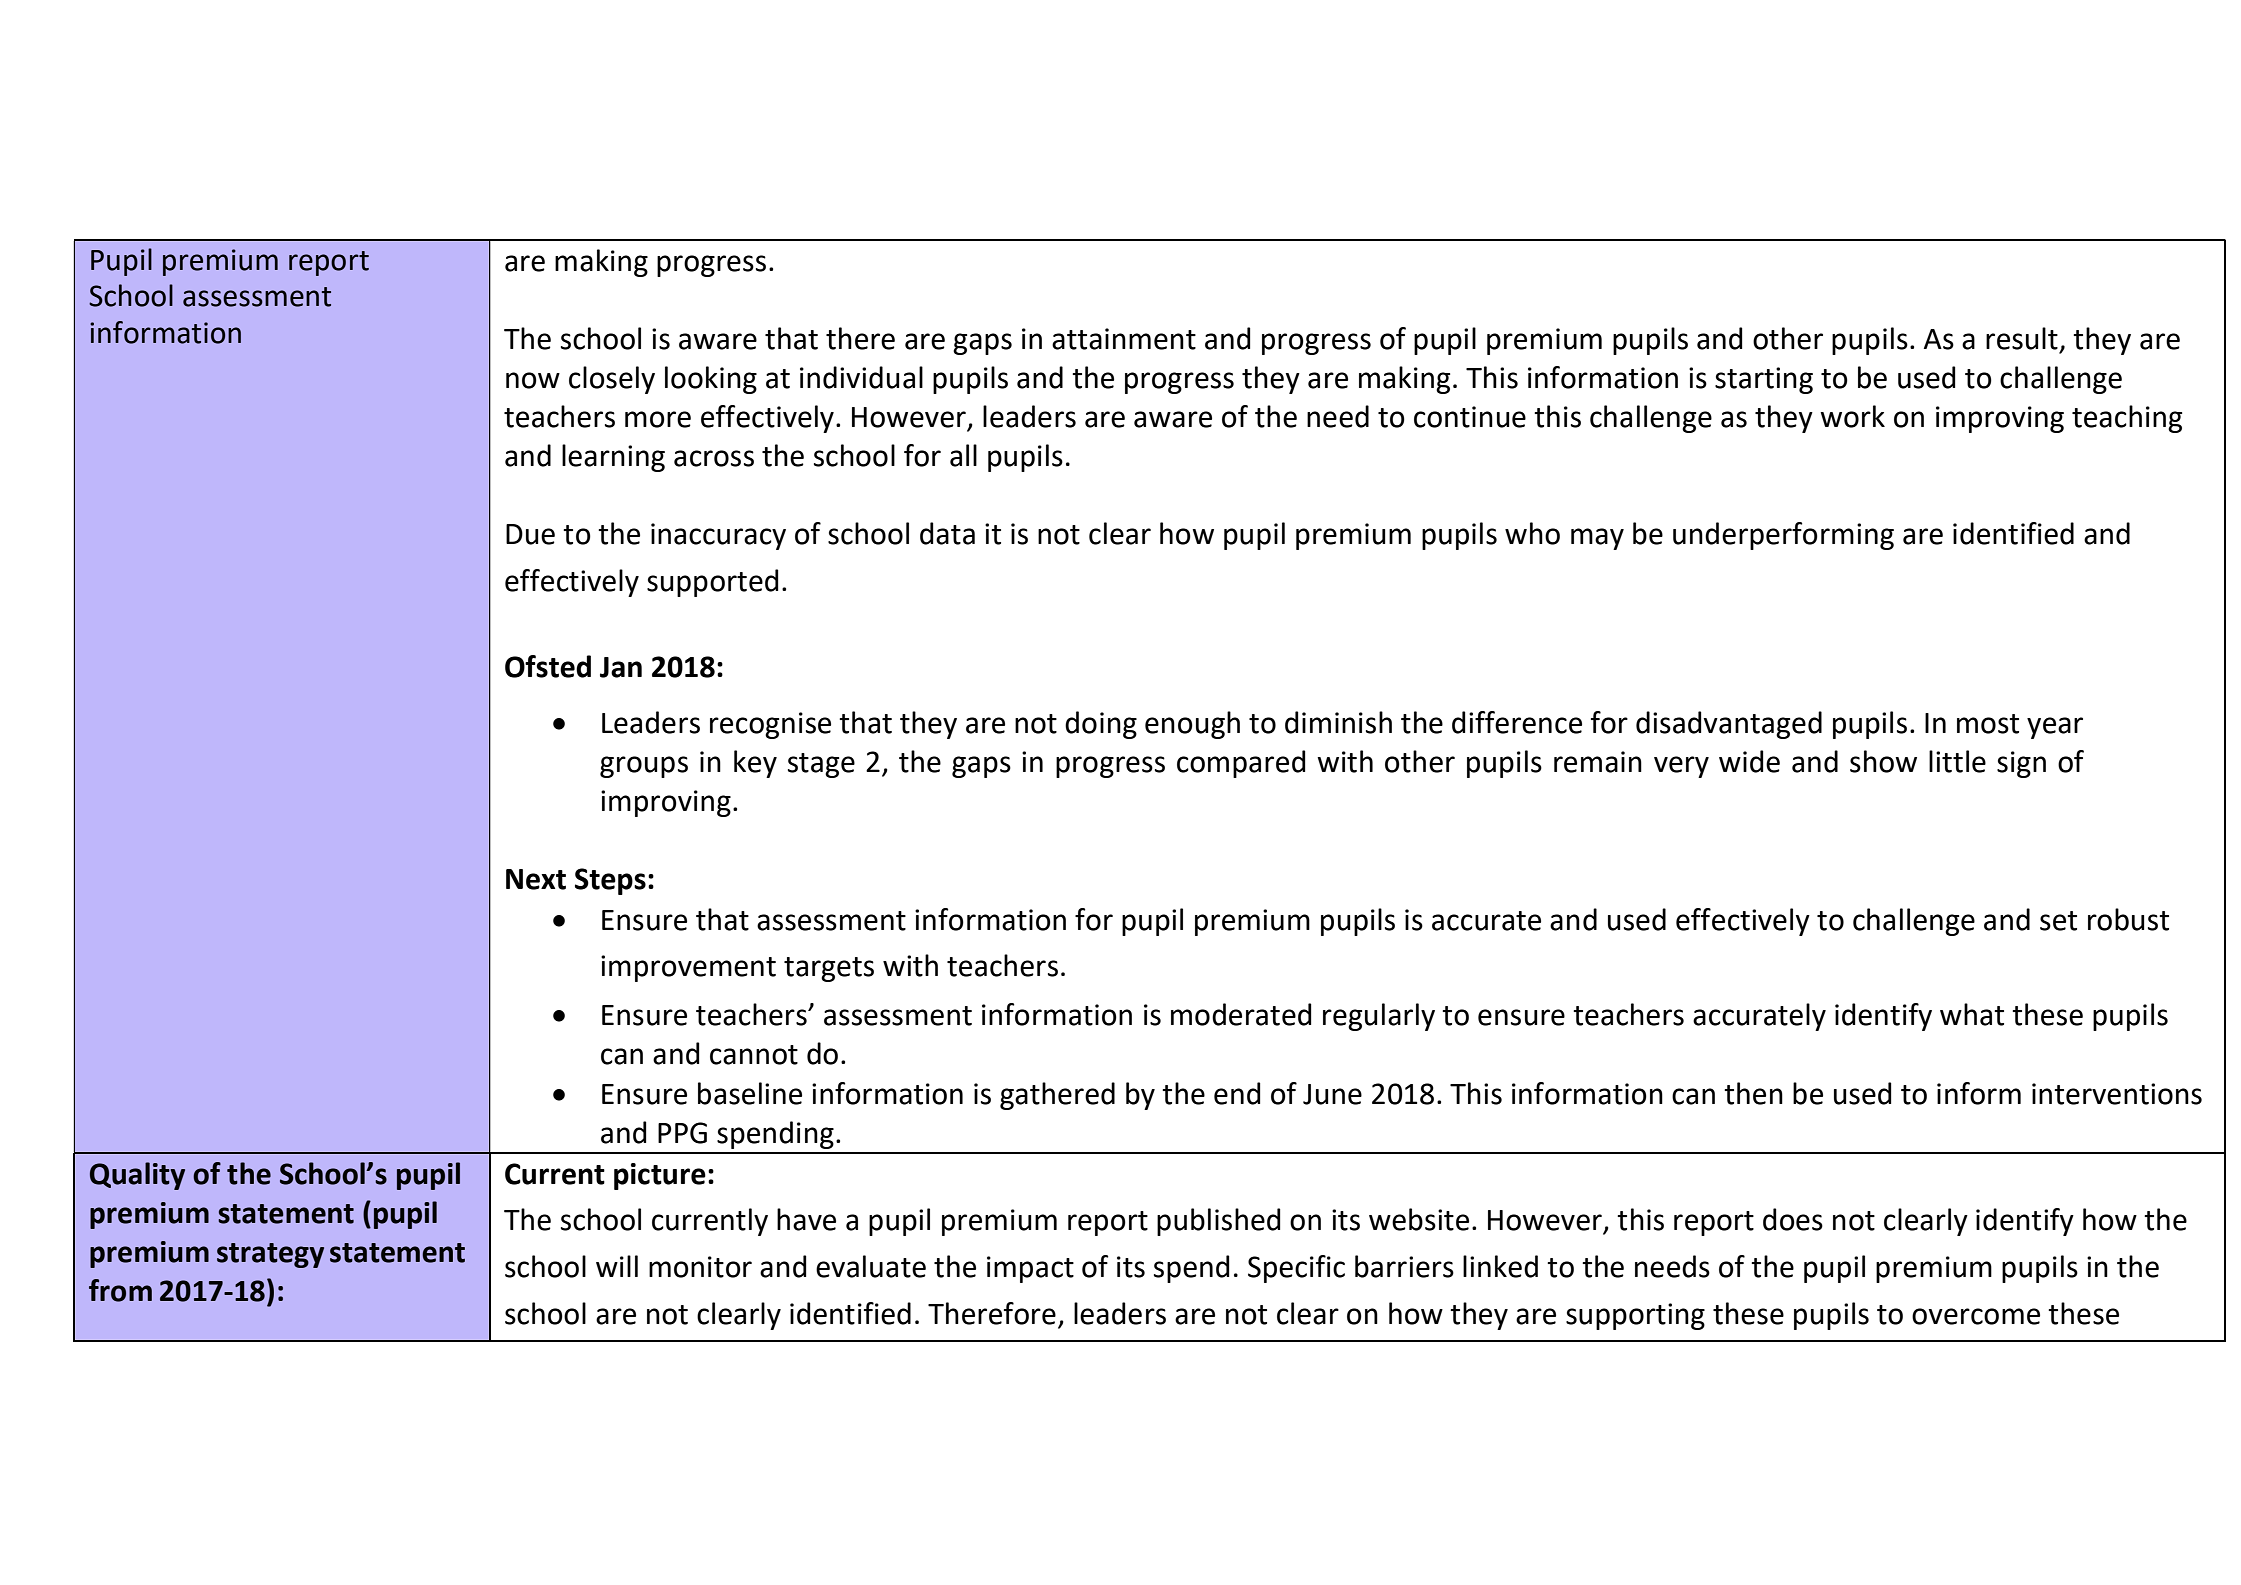 This screenshot has width=2241, height=1585. What do you see at coordinates (1764, 380) in the screenshot?
I see `starting` at bounding box center [1764, 380].
